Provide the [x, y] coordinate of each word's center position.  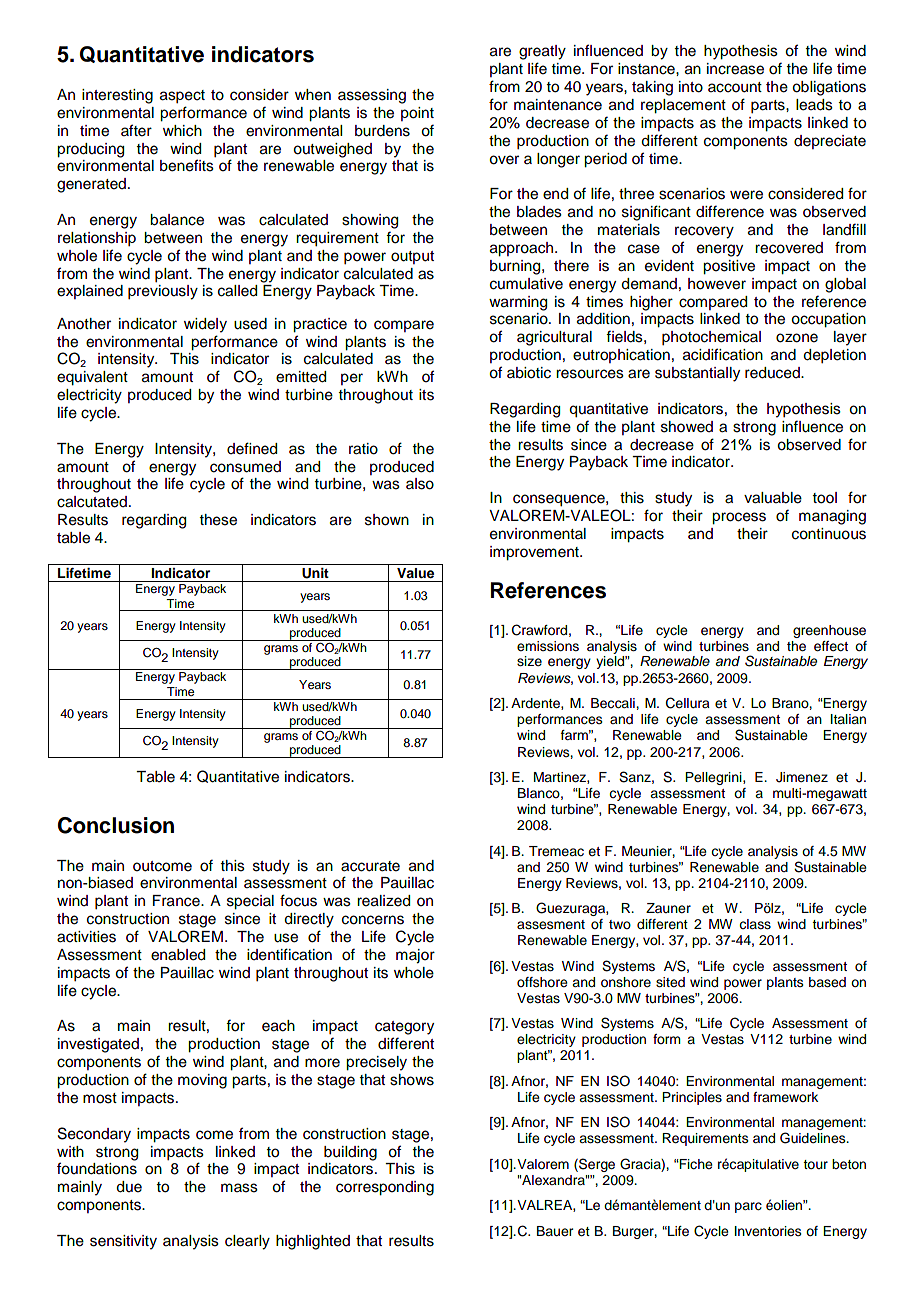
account [735, 87]
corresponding [385, 1188]
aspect [182, 97]
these [218, 520]
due [129, 1187]
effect [831, 646]
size [529, 661]
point [417, 114]
